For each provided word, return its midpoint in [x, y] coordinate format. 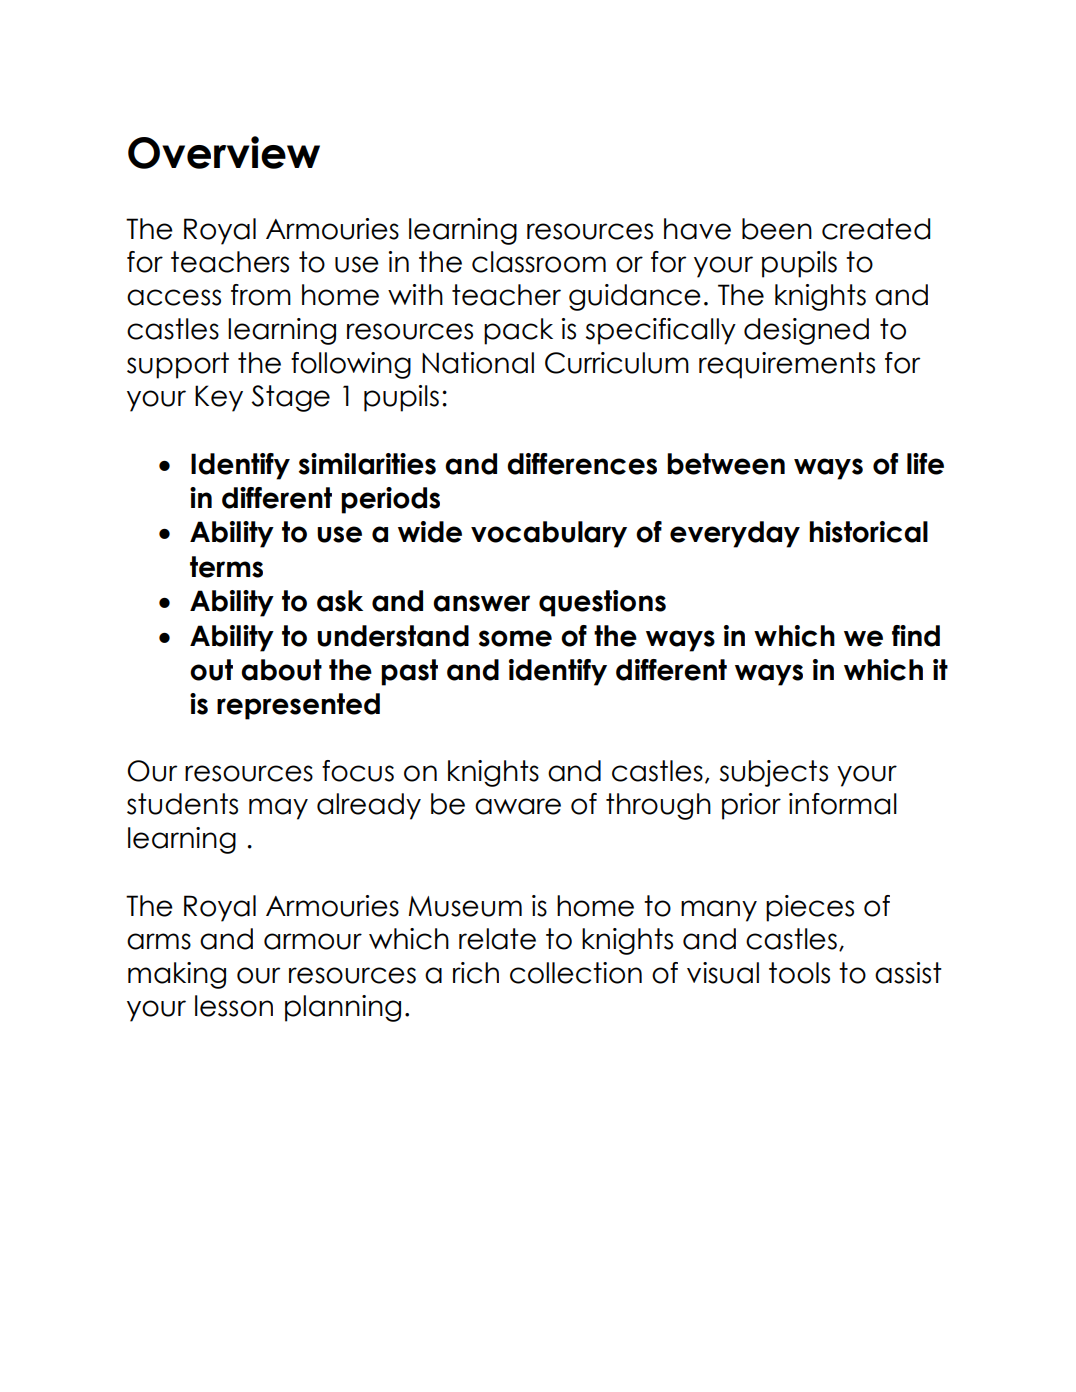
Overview [224, 152]
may [278, 809]
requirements [787, 365]
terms [226, 567]
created [876, 229]
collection [576, 973]
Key [219, 398]
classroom [539, 262]
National [478, 363]
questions [602, 603]
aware [518, 806]
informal [843, 804]
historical [868, 532]
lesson [234, 1006]
